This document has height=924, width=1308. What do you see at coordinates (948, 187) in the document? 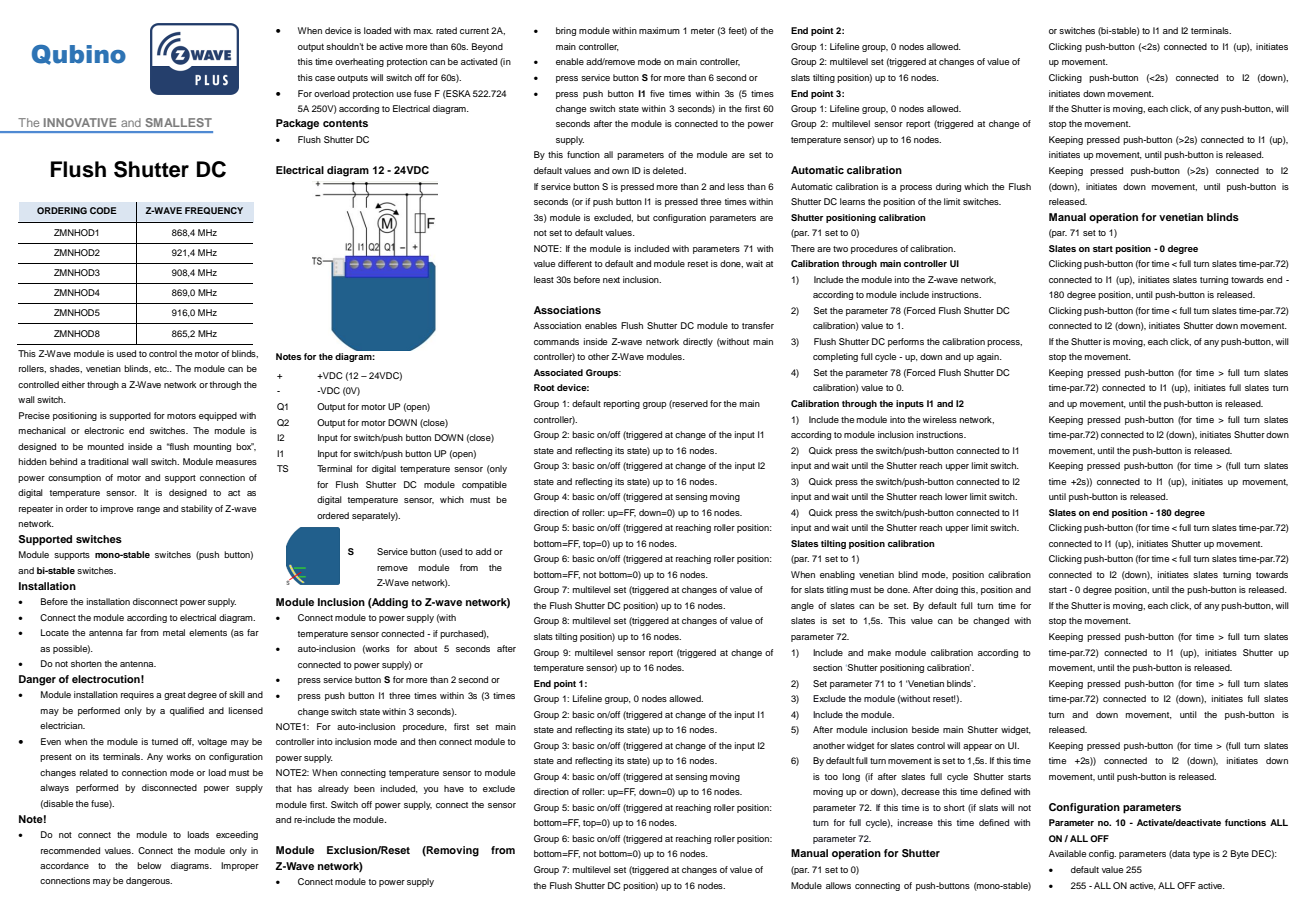
I see `during` at bounding box center [948, 187].
